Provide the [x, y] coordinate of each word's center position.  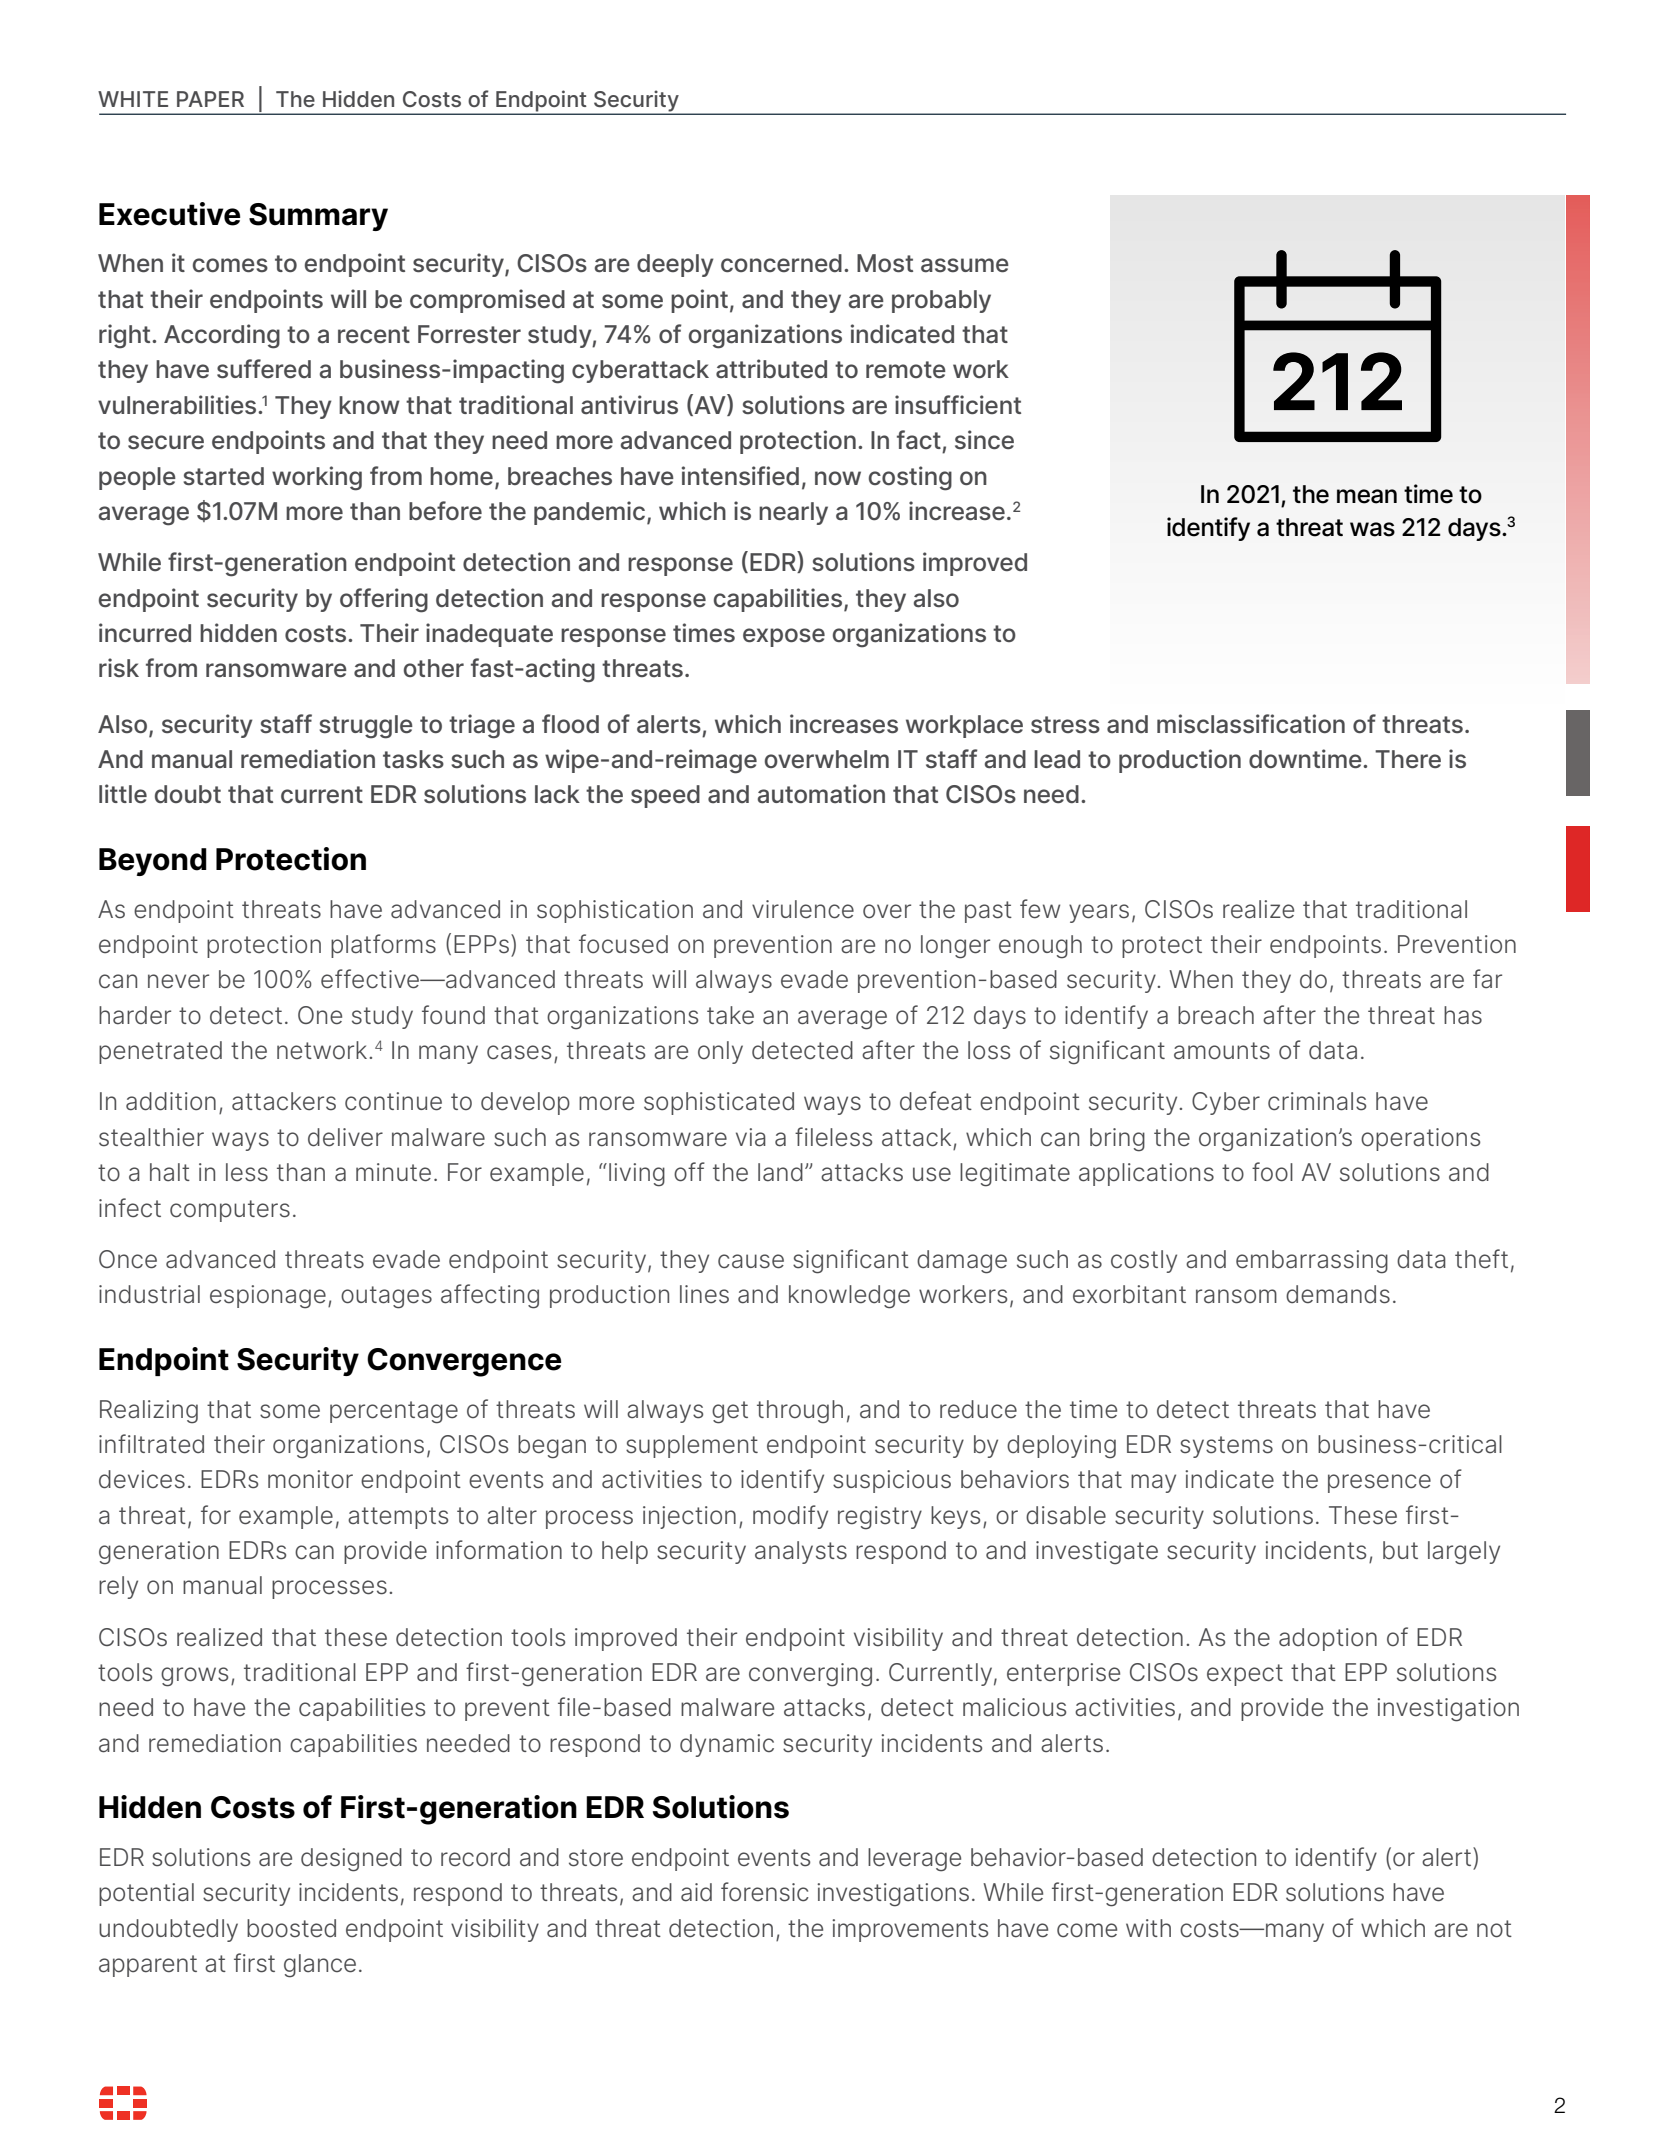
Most [885, 263]
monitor [310, 1479]
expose [784, 637]
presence [1379, 1483]
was [1372, 529]
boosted [291, 1928]
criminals [1317, 1101]
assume [965, 265]
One [320, 1015]
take [730, 1015]
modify [790, 1517]
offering [384, 600]
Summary [318, 217]
